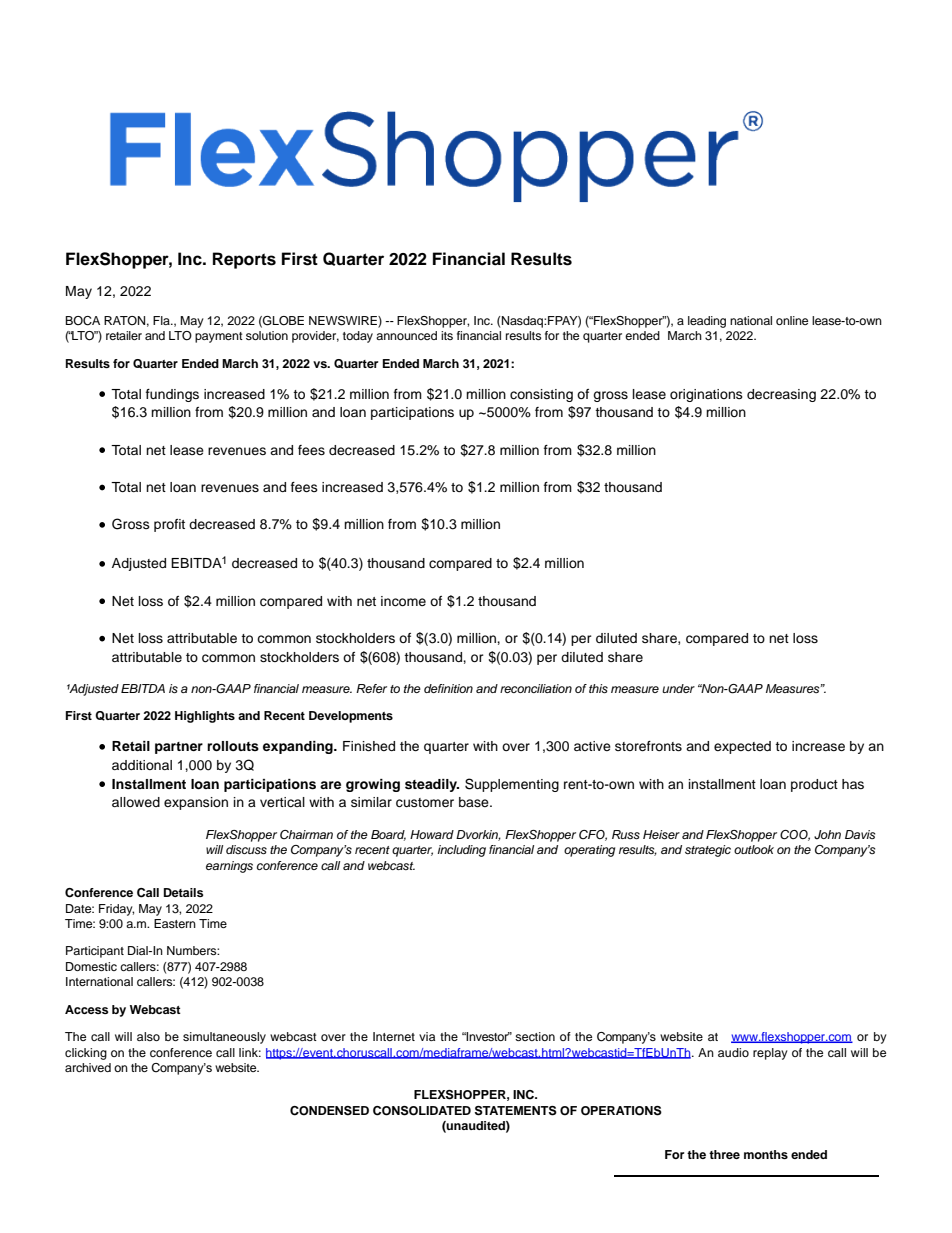 This page has width=952, height=1233. Describe the element at coordinates (462, 851) in the page. I see `including` at that location.
